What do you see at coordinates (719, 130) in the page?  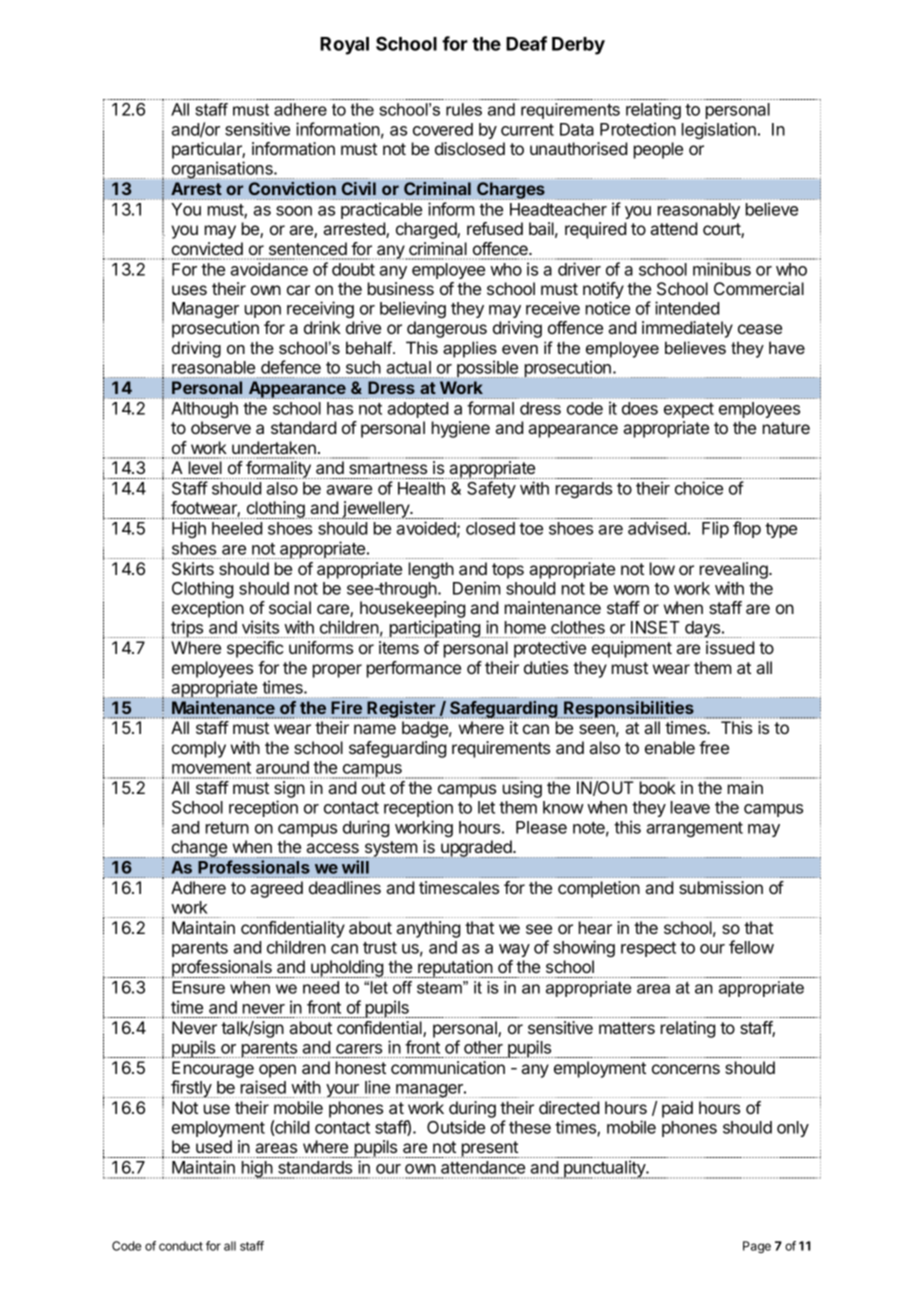 I see `legislation` at bounding box center [719, 130].
